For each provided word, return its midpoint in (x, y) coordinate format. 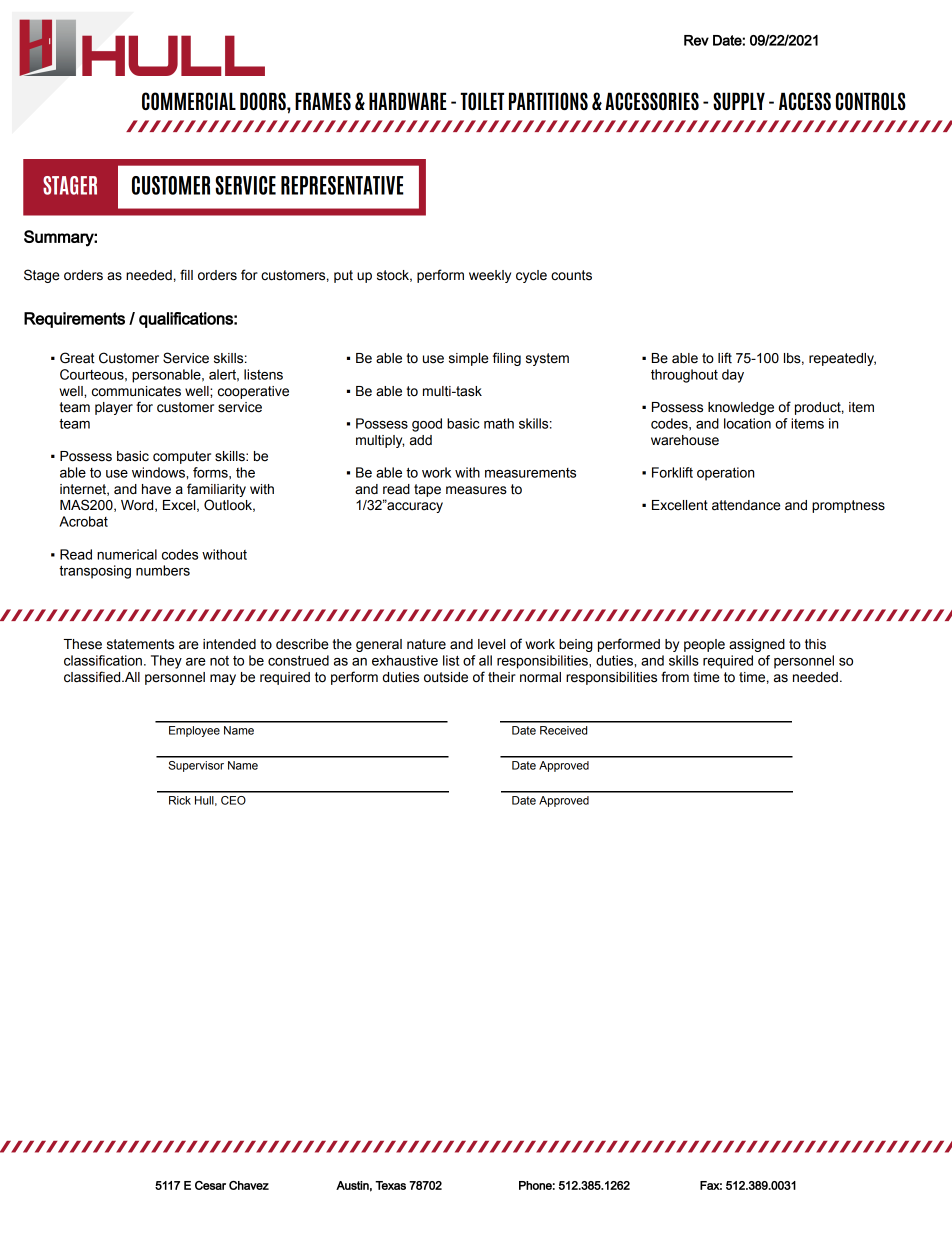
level (491, 644)
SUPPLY (739, 101)
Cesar (210, 1185)
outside (446, 677)
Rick (180, 800)
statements (140, 644)
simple (468, 359)
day (733, 376)
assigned (757, 645)
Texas (390, 1185)
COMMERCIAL (189, 101)
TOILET (482, 101)
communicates (136, 391)
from (675, 677)
